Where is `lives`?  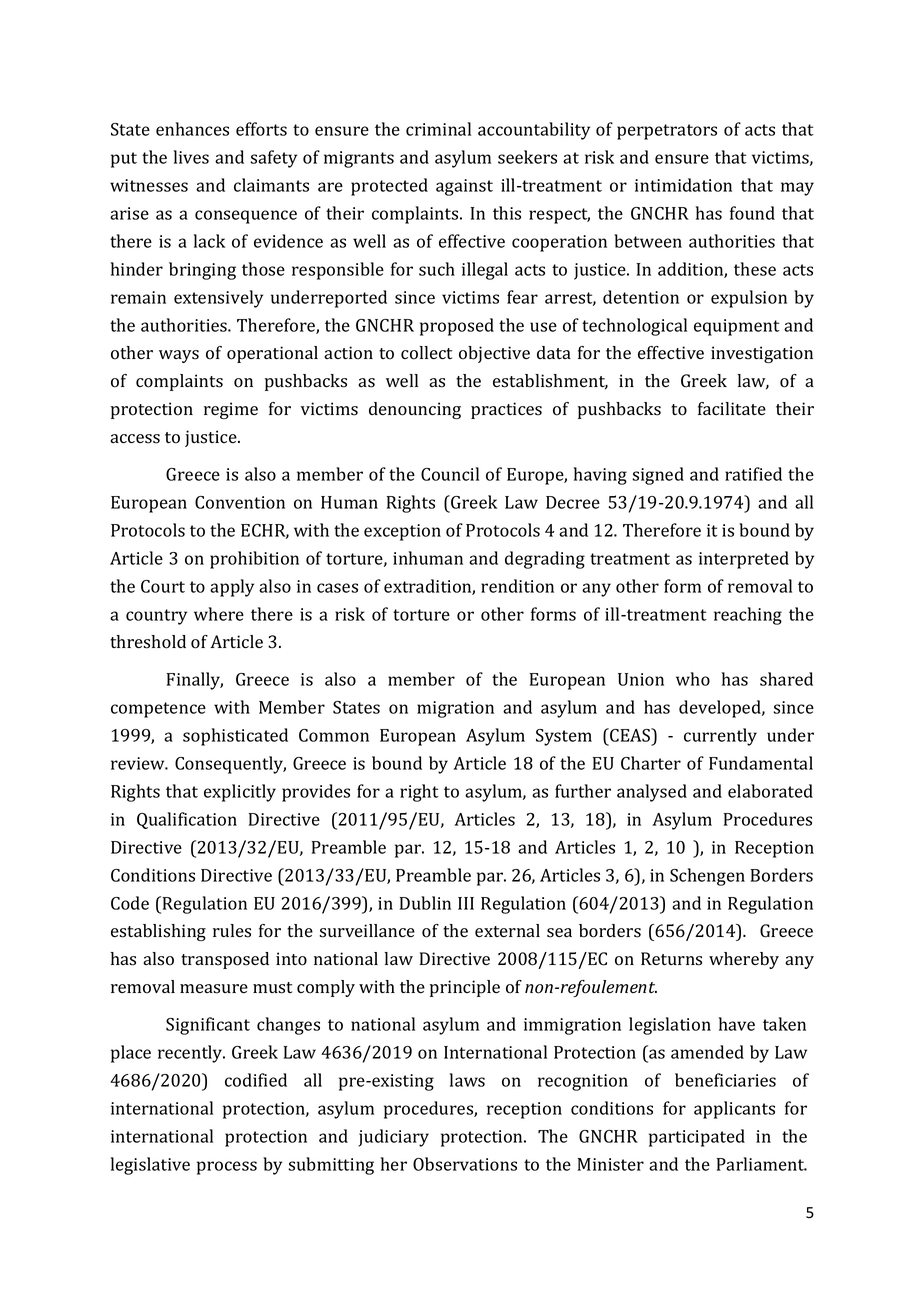 lives is located at coordinates (191, 157).
